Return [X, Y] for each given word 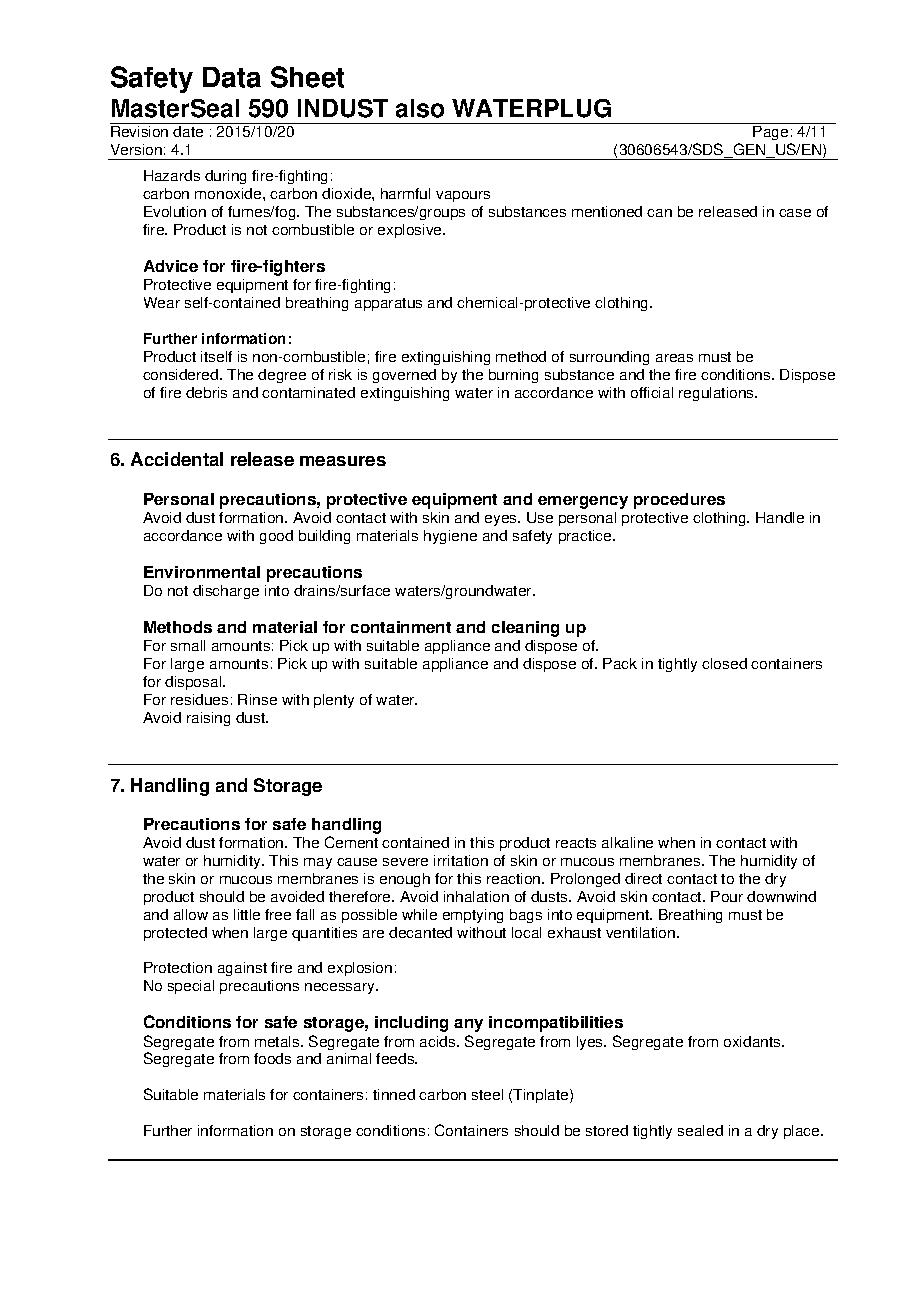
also [420, 108]
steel [487, 1094]
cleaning [525, 629]
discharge [226, 592]
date [188, 131]
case [795, 213]
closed [724, 663]
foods [272, 1058]
